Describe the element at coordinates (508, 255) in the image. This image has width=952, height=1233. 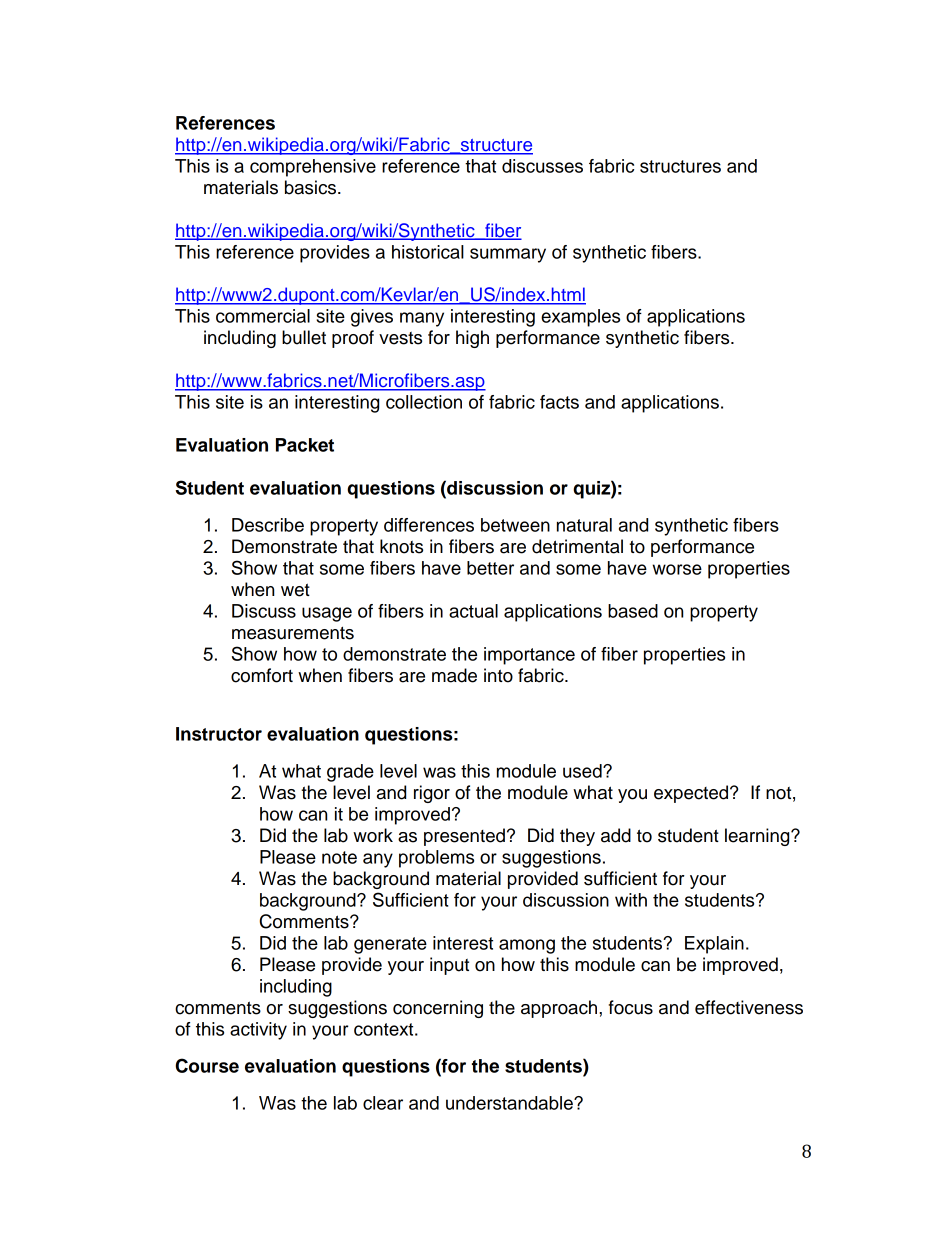
I see `summary` at that location.
